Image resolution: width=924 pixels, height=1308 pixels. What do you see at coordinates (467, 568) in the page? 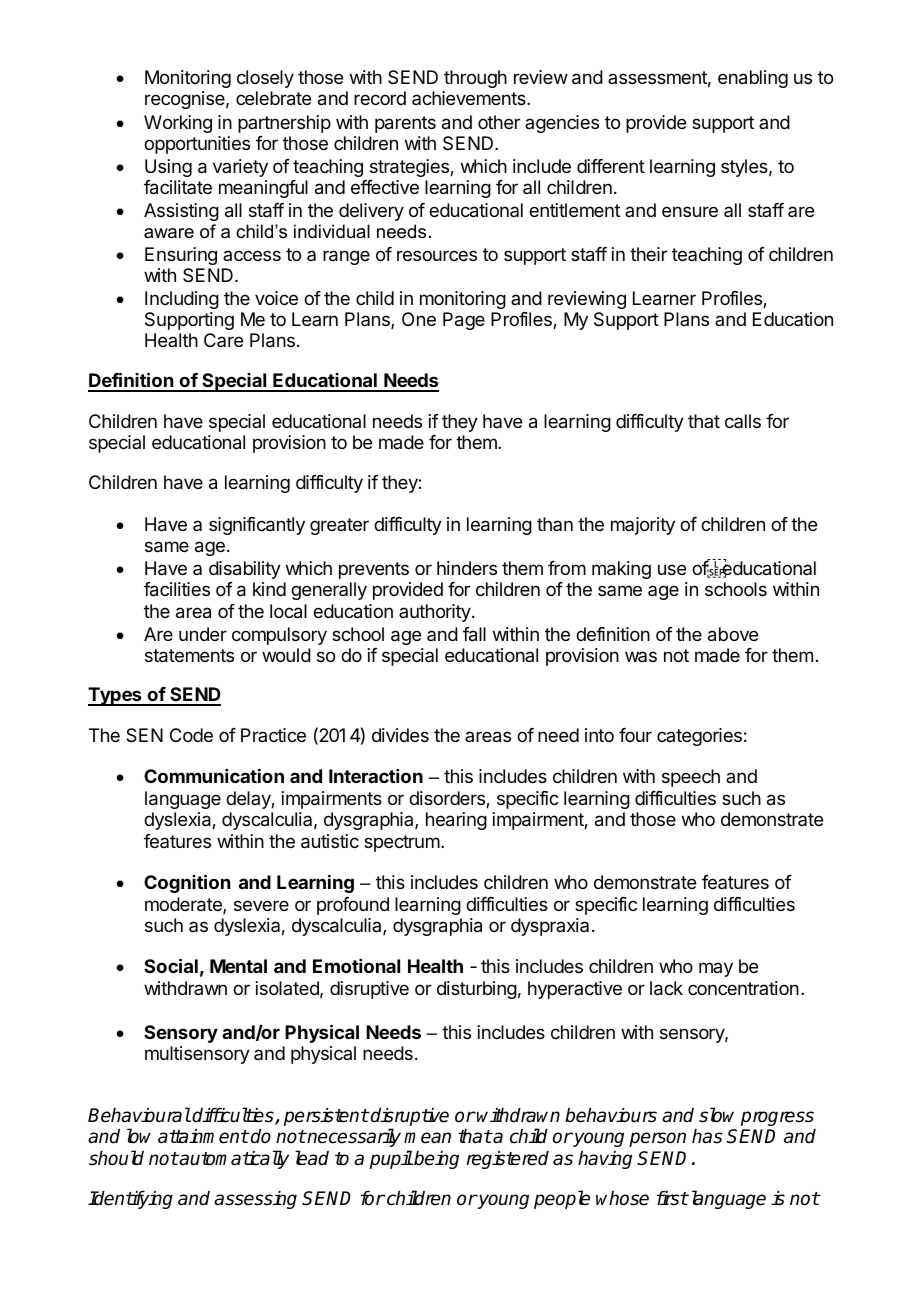
I see `hinders` at bounding box center [467, 568].
